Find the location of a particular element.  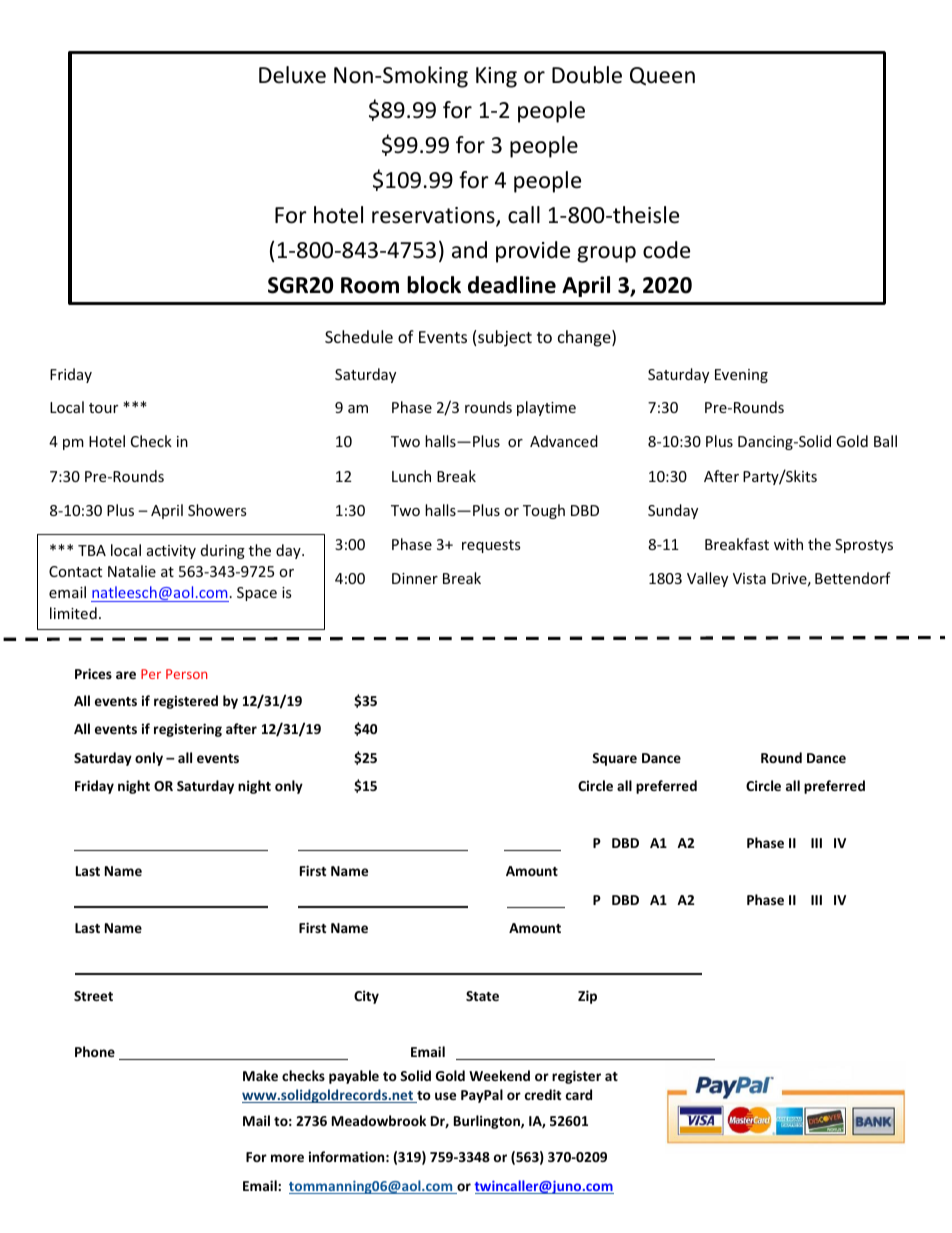

Queen is located at coordinates (662, 76).
